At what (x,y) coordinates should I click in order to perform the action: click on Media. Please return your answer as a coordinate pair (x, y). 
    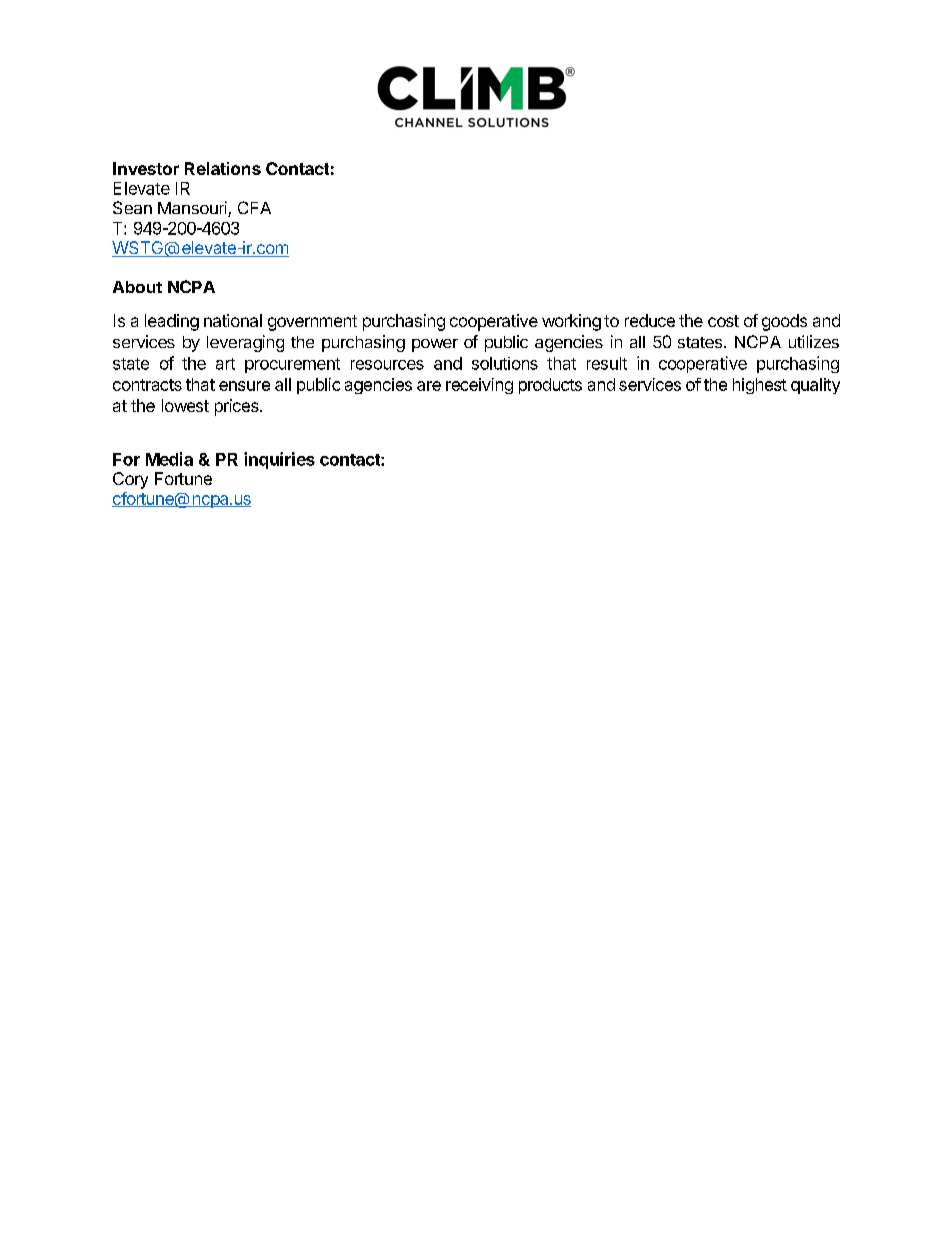
    Looking at the image, I should click on (169, 459).
